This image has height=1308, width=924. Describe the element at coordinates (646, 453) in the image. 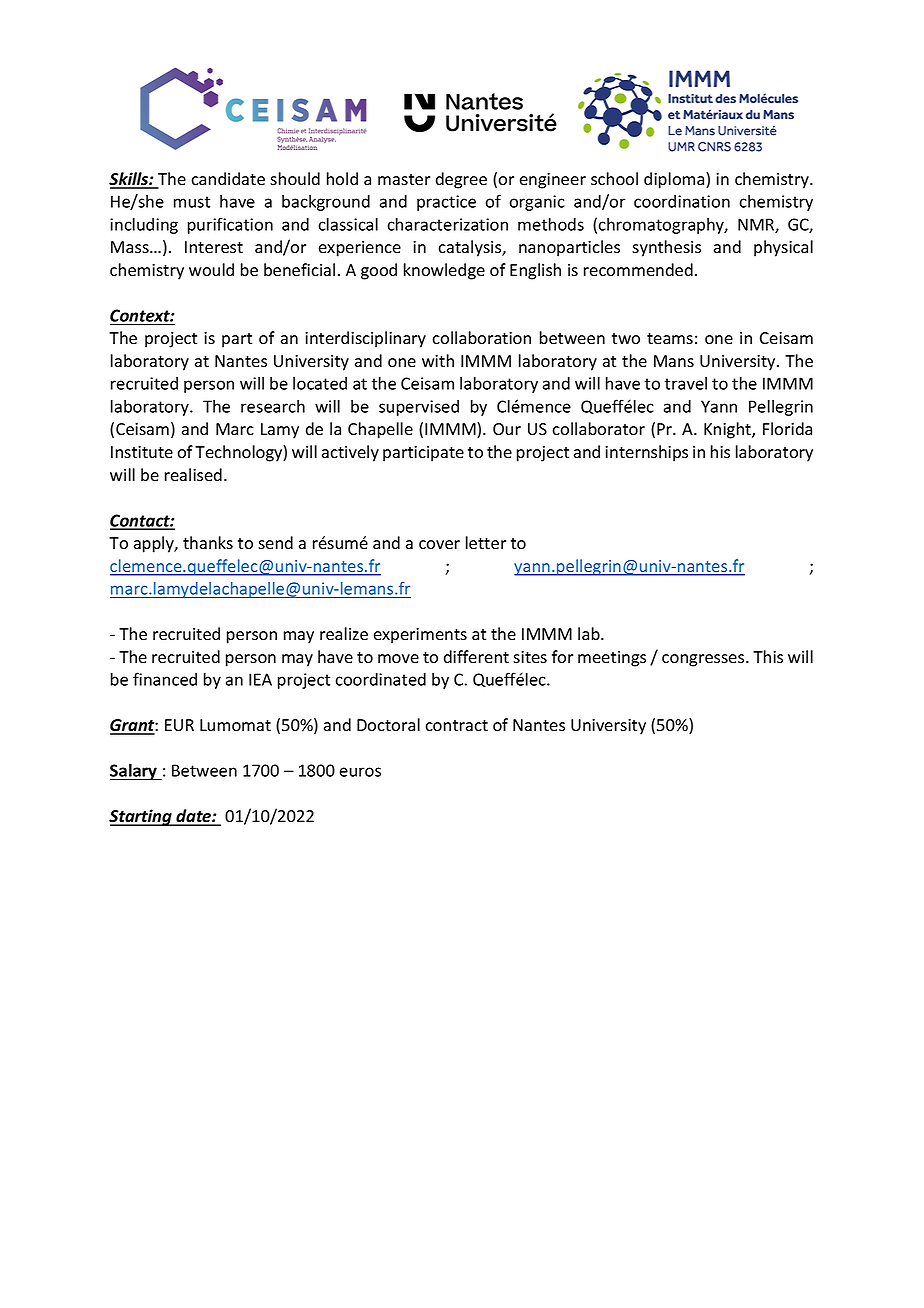

I see `internships` at that location.
